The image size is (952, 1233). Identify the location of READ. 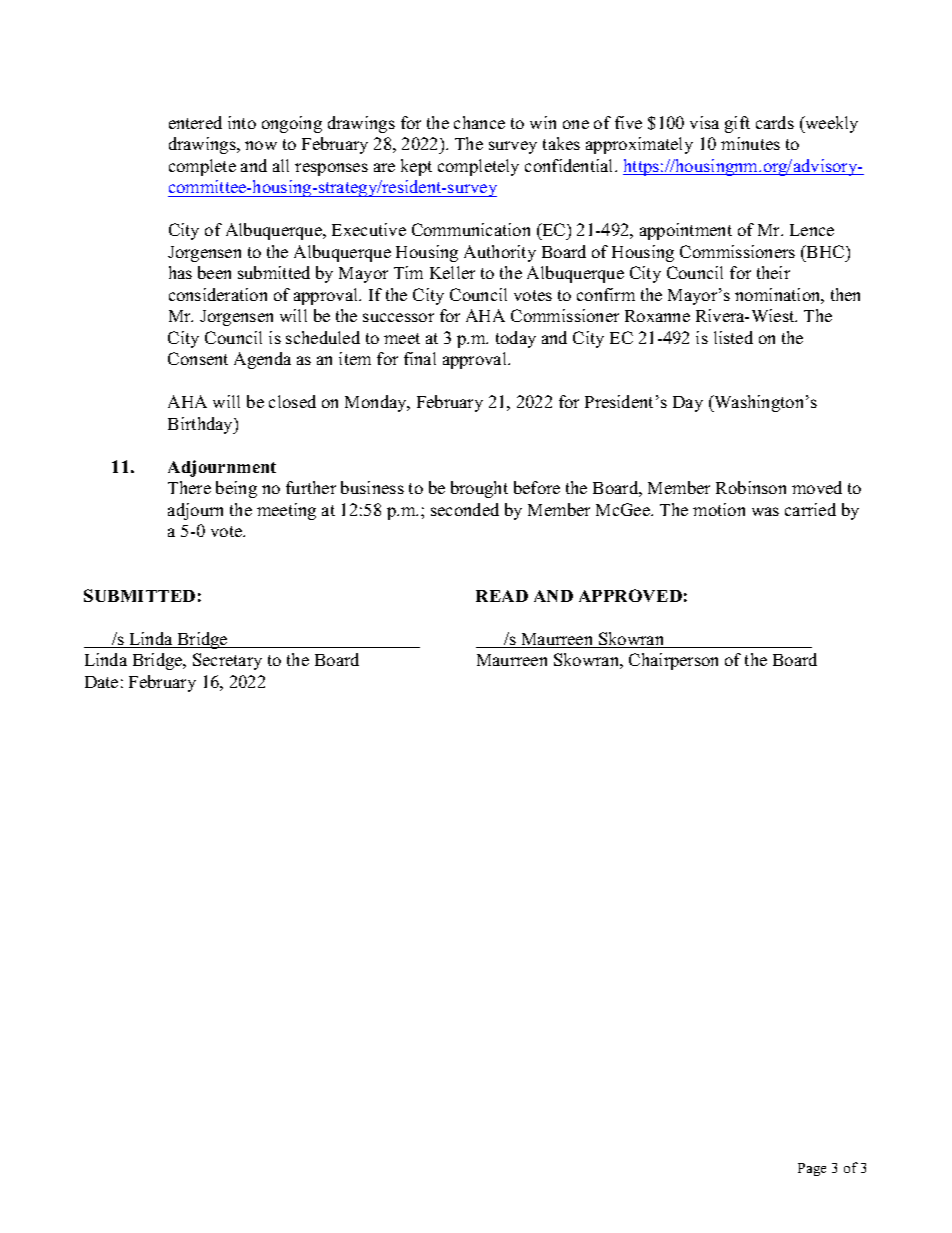
(502, 596).
